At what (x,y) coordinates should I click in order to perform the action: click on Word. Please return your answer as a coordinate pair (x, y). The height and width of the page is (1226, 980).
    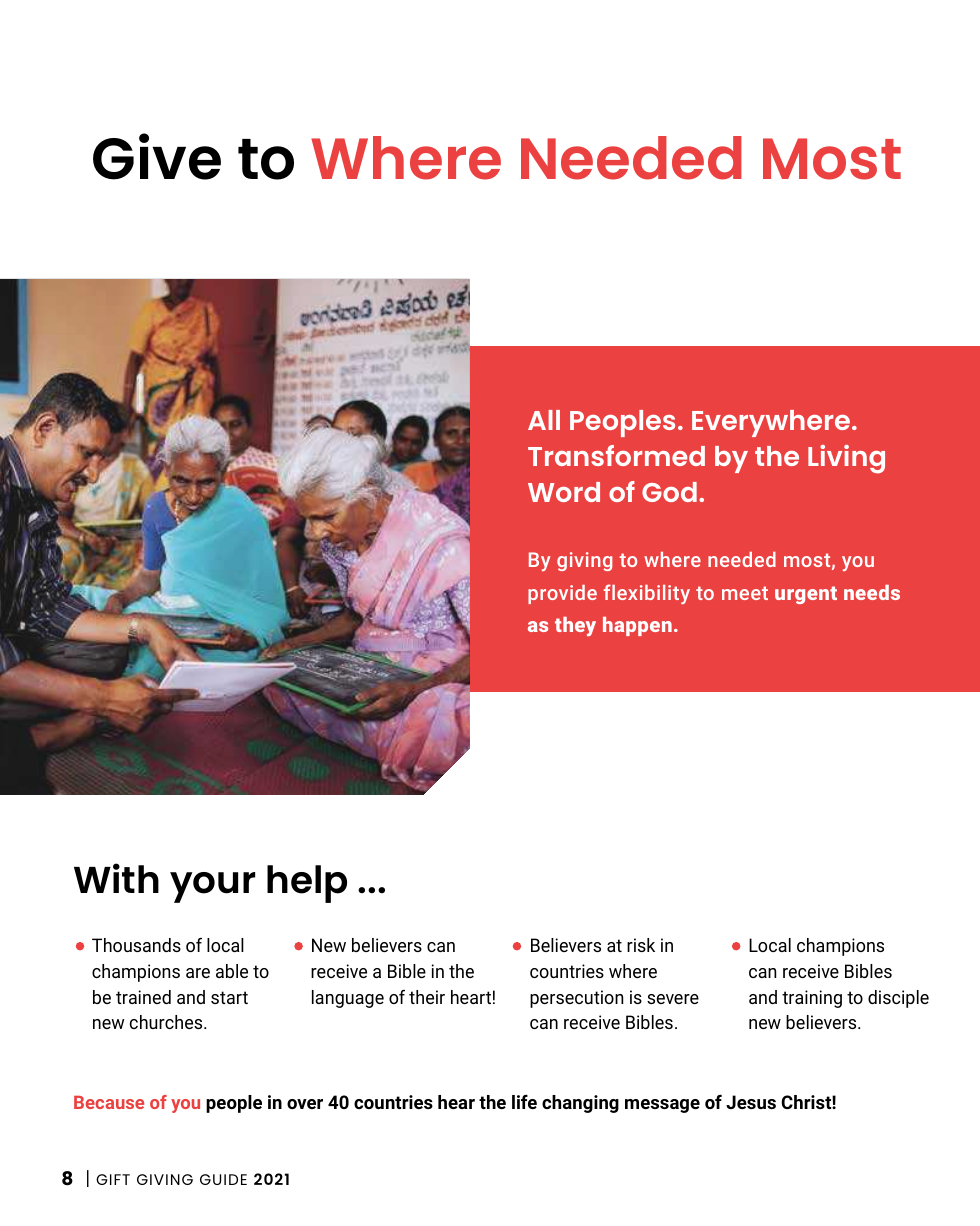
    Looking at the image, I should click on (564, 492).
